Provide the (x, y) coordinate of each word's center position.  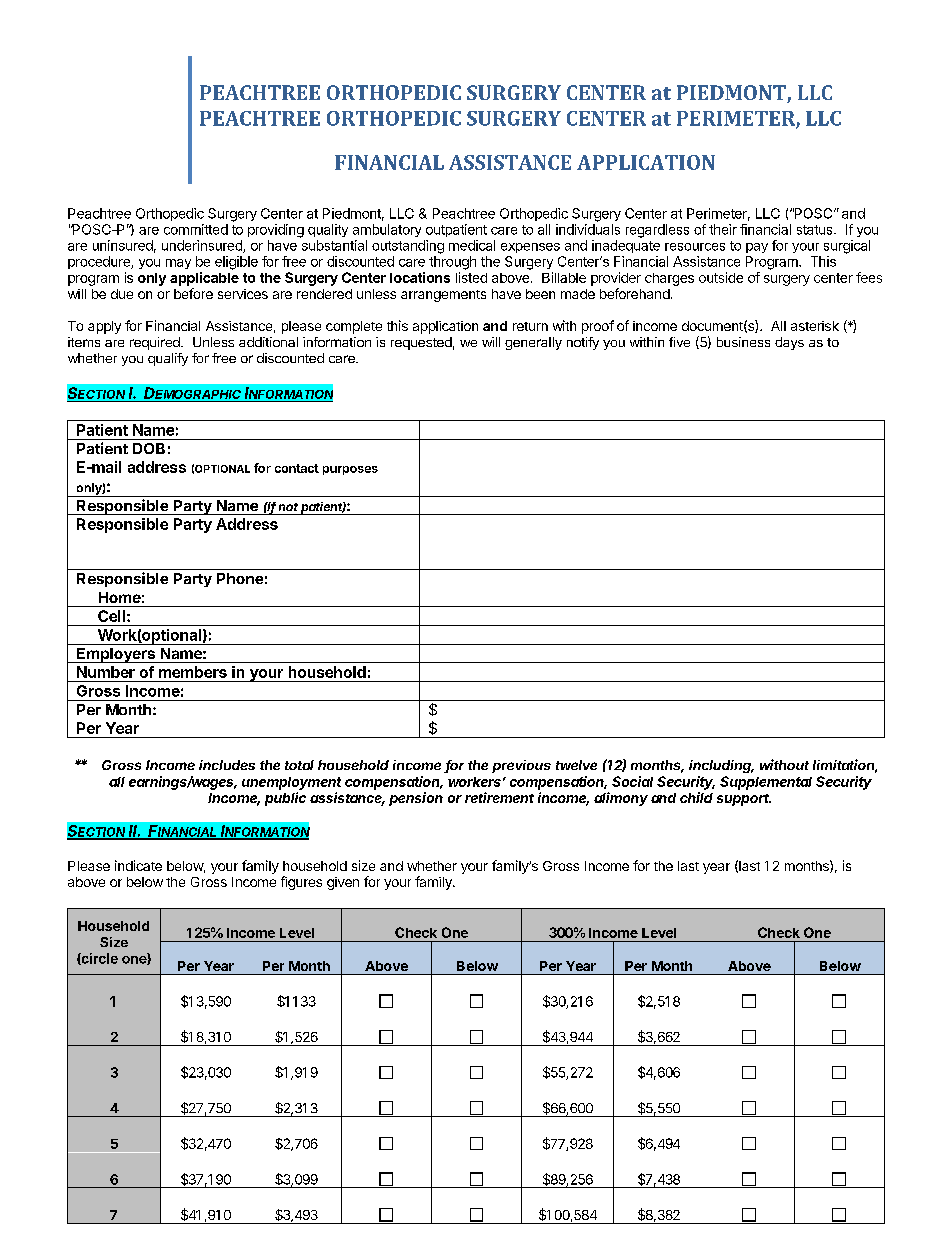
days (789, 343)
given (343, 883)
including (721, 766)
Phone (240, 578)
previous (521, 766)
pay (757, 248)
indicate (138, 865)
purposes (350, 470)
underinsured (203, 246)
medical (472, 245)
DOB (149, 448)
